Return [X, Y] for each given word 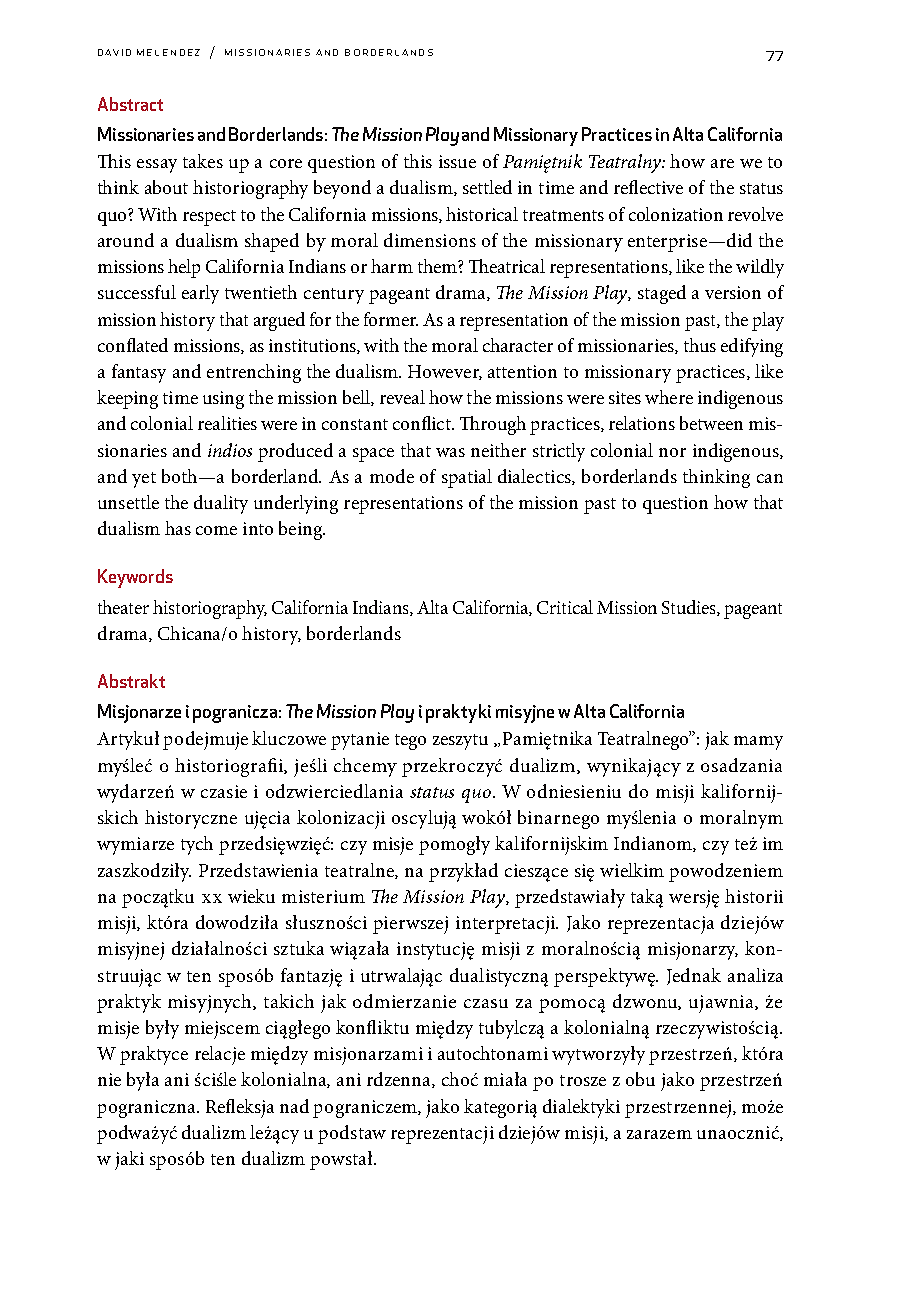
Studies [690, 608]
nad [294, 1106]
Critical [565, 607]
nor [672, 452]
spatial [467, 478]
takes [203, 161]
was [450, 452]
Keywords [135, 578]
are [722, 163]
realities [227, 423]
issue [457, 161]
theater [123, 607]
